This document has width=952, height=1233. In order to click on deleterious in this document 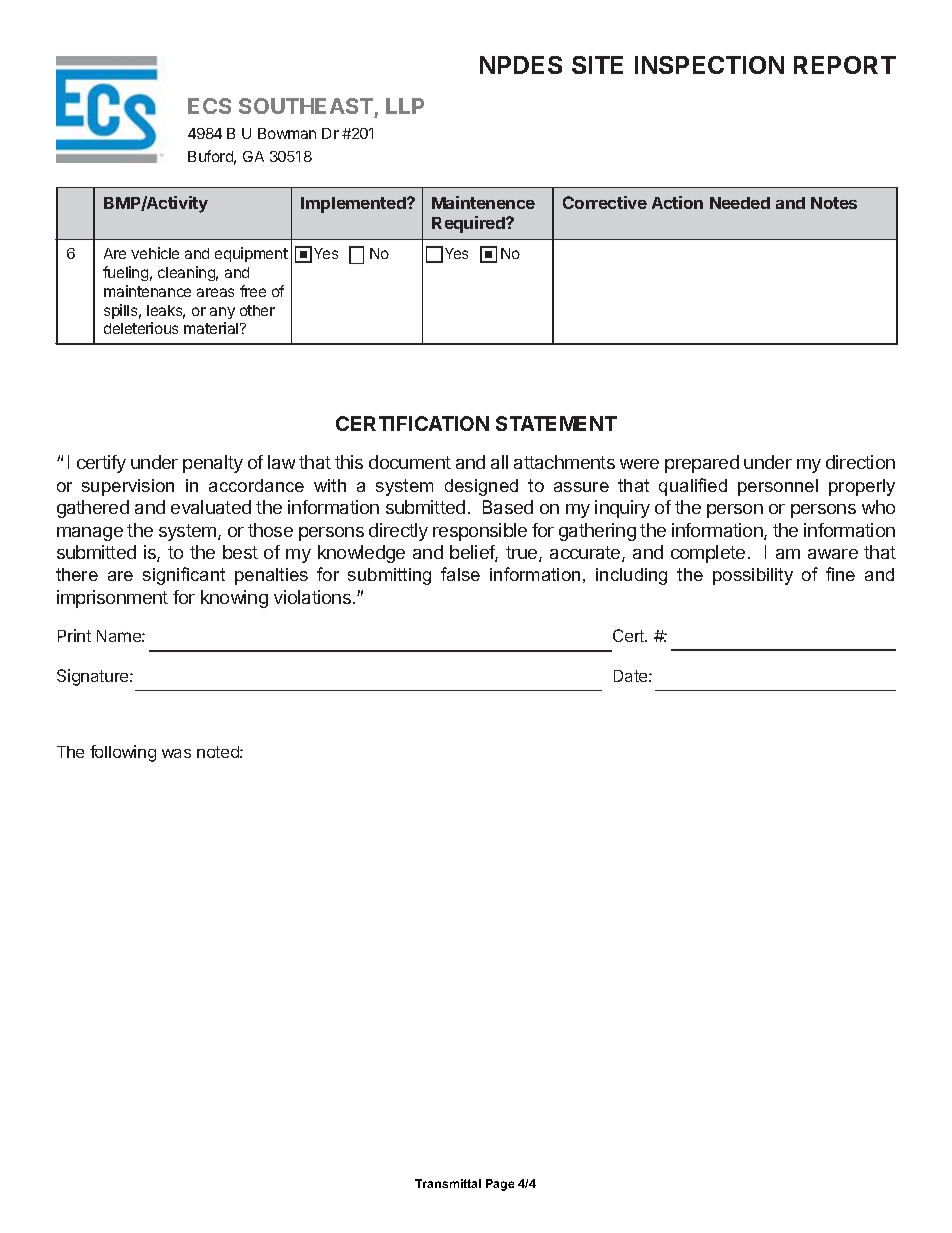, I will do `click(141, 328)`.
